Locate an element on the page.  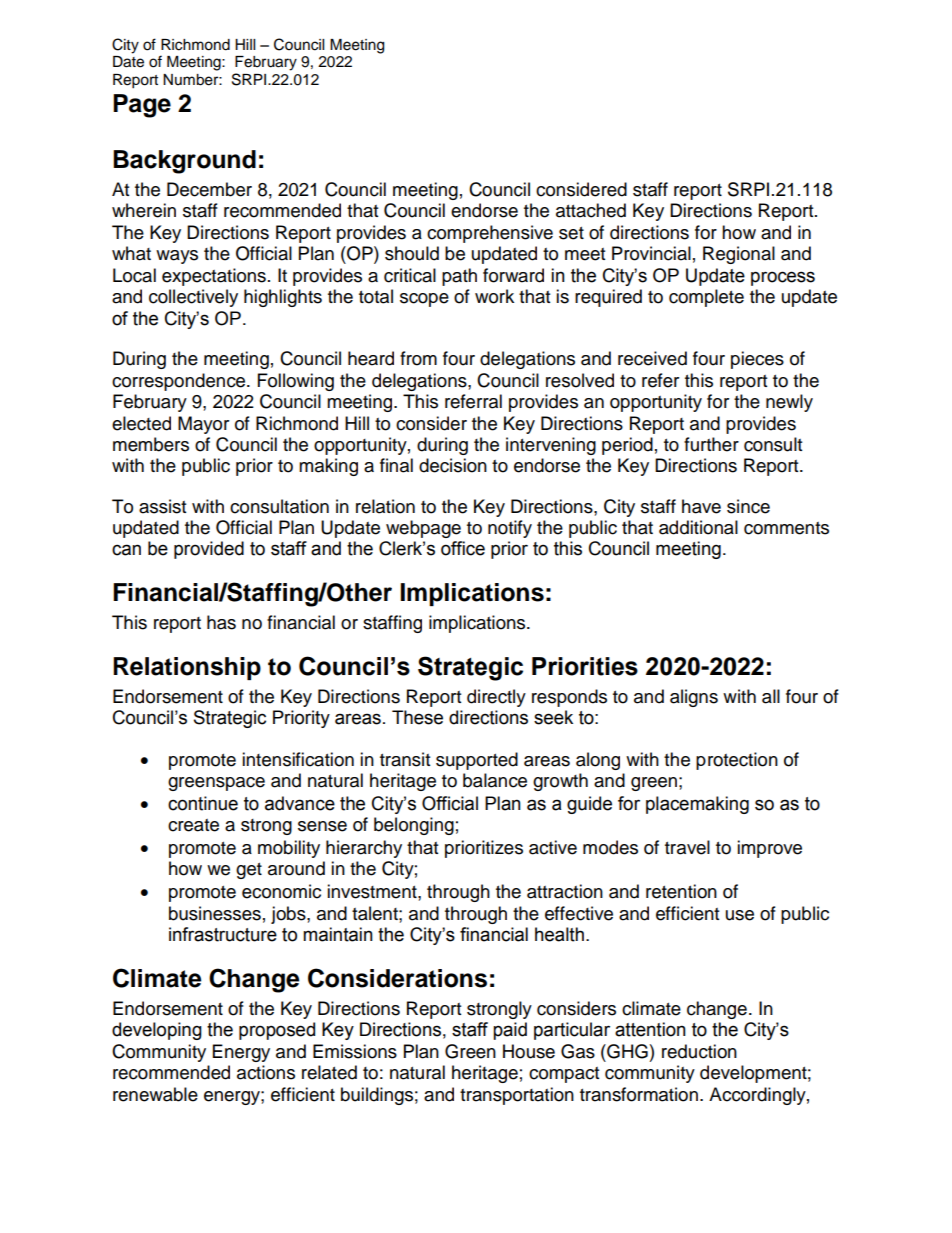
December is located at coordinates (209, 189).
